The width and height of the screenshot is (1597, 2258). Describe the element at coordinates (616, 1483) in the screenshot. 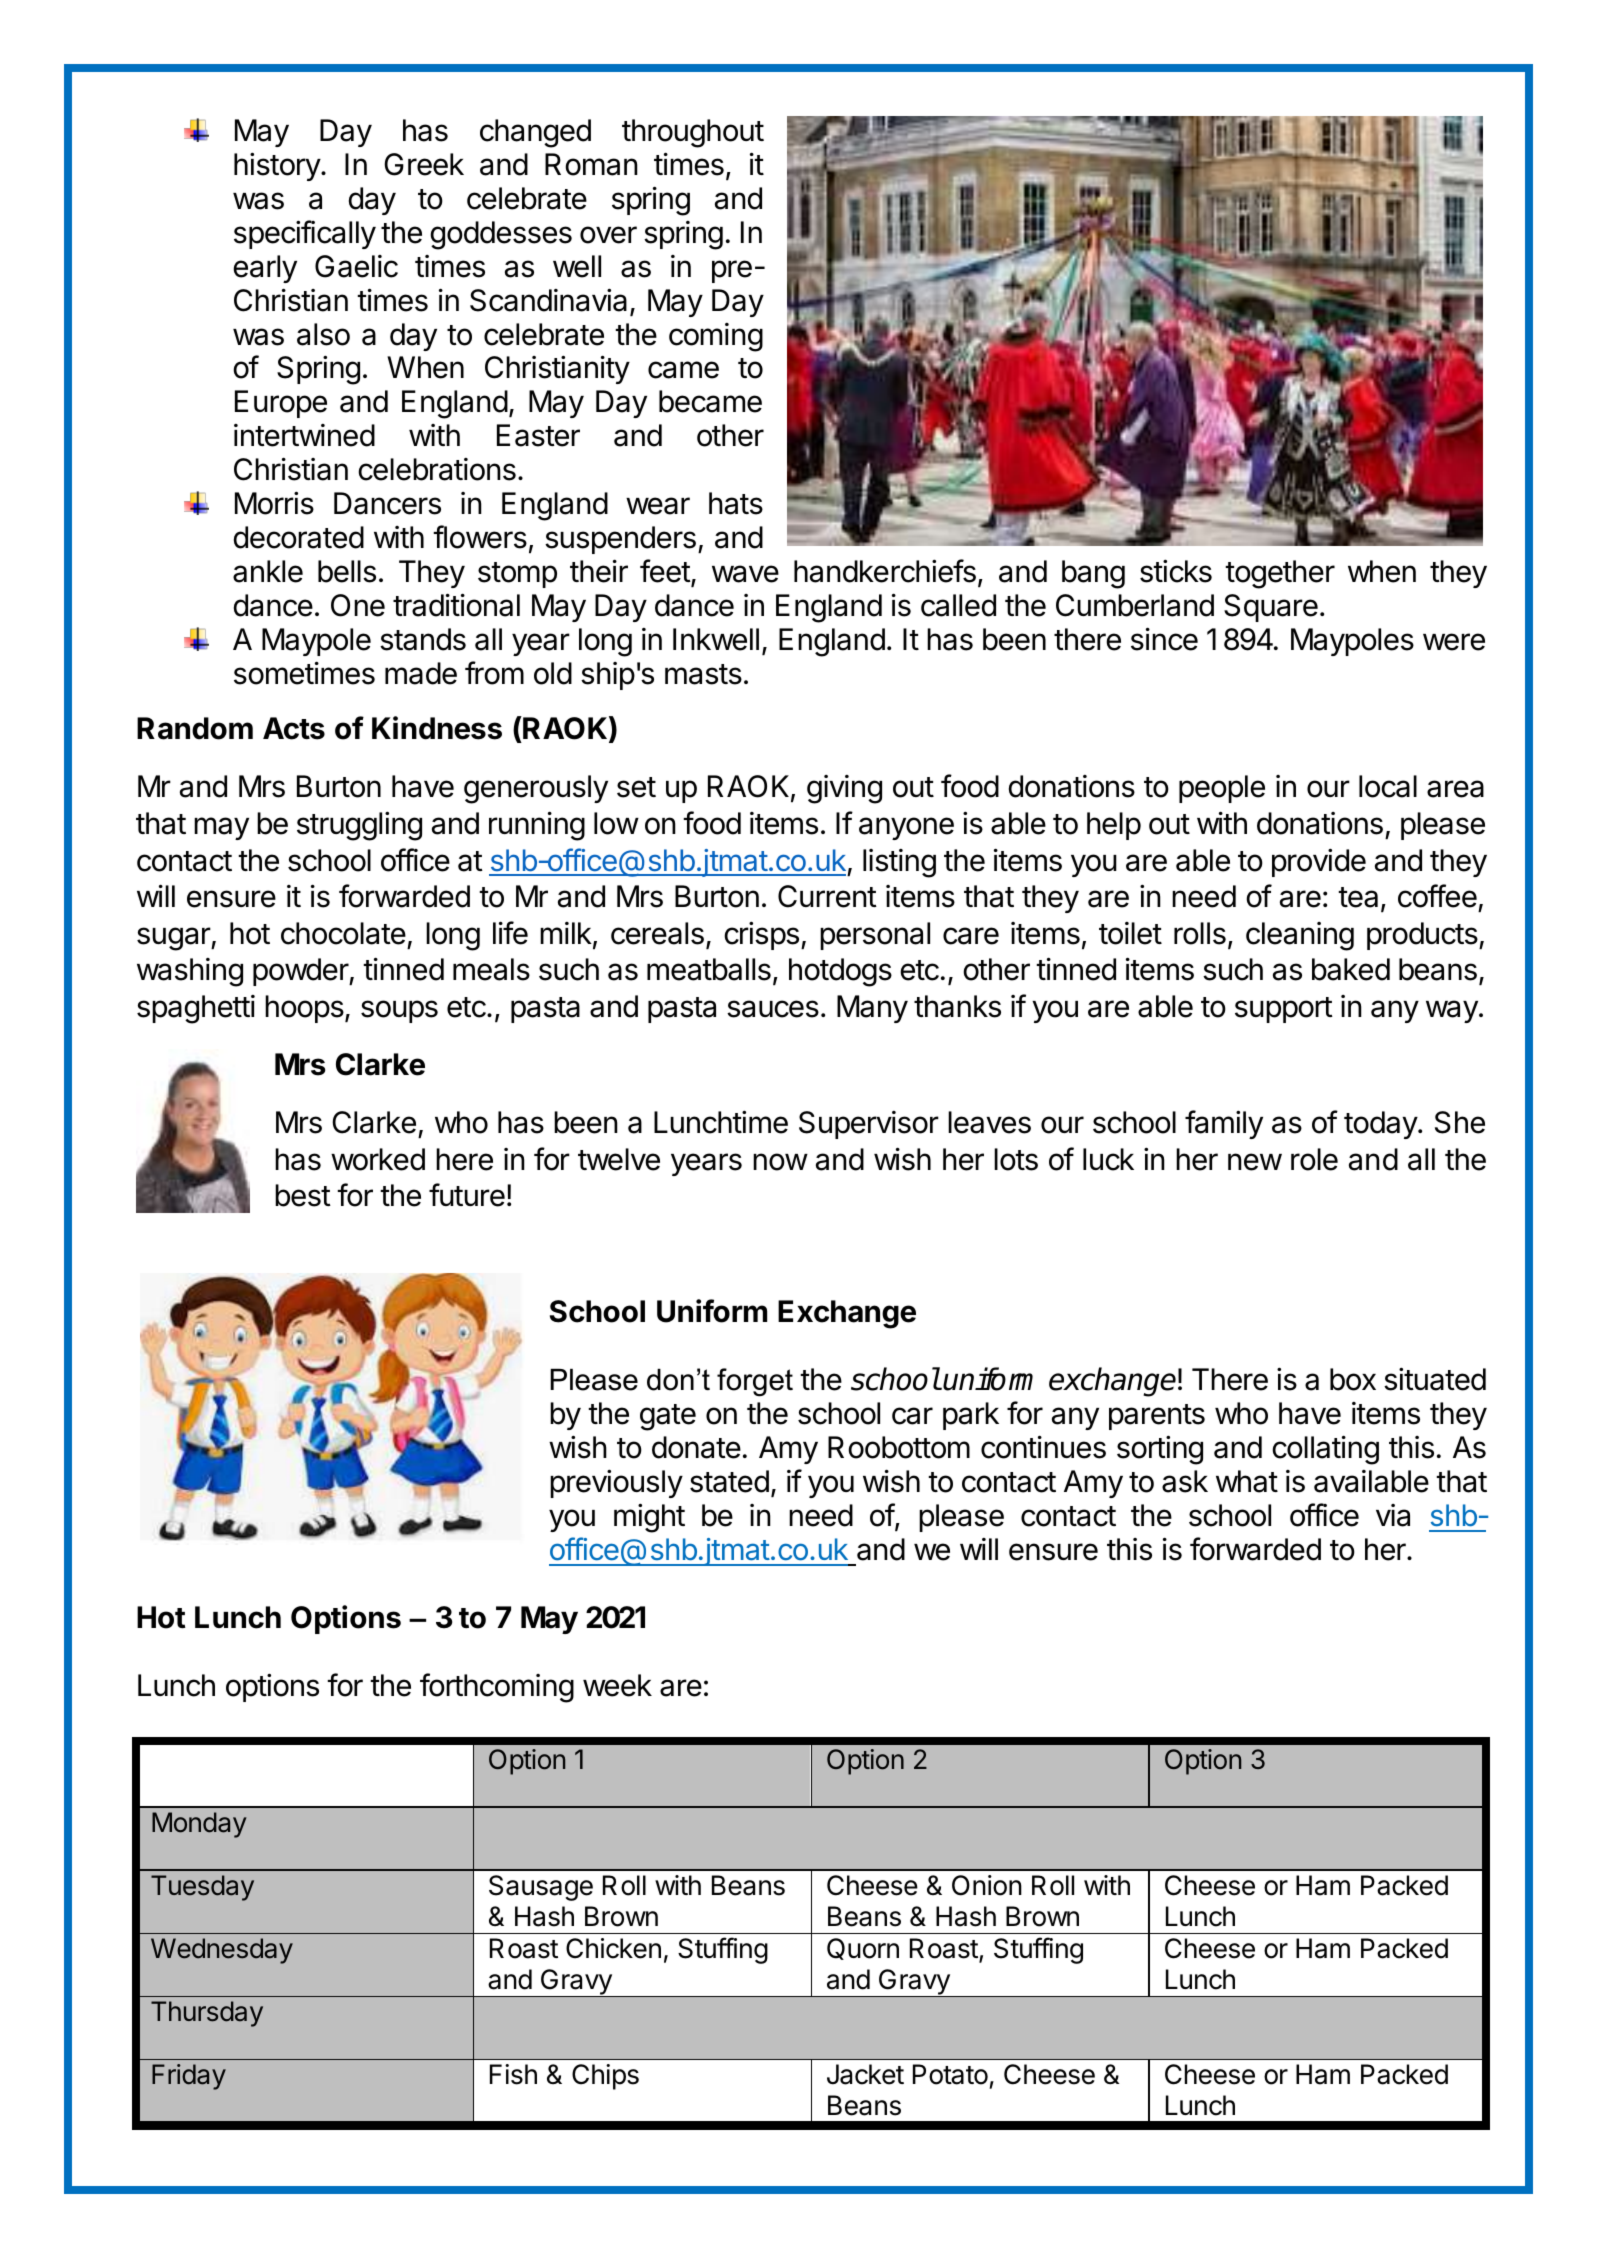

I see `previously` at that location.
